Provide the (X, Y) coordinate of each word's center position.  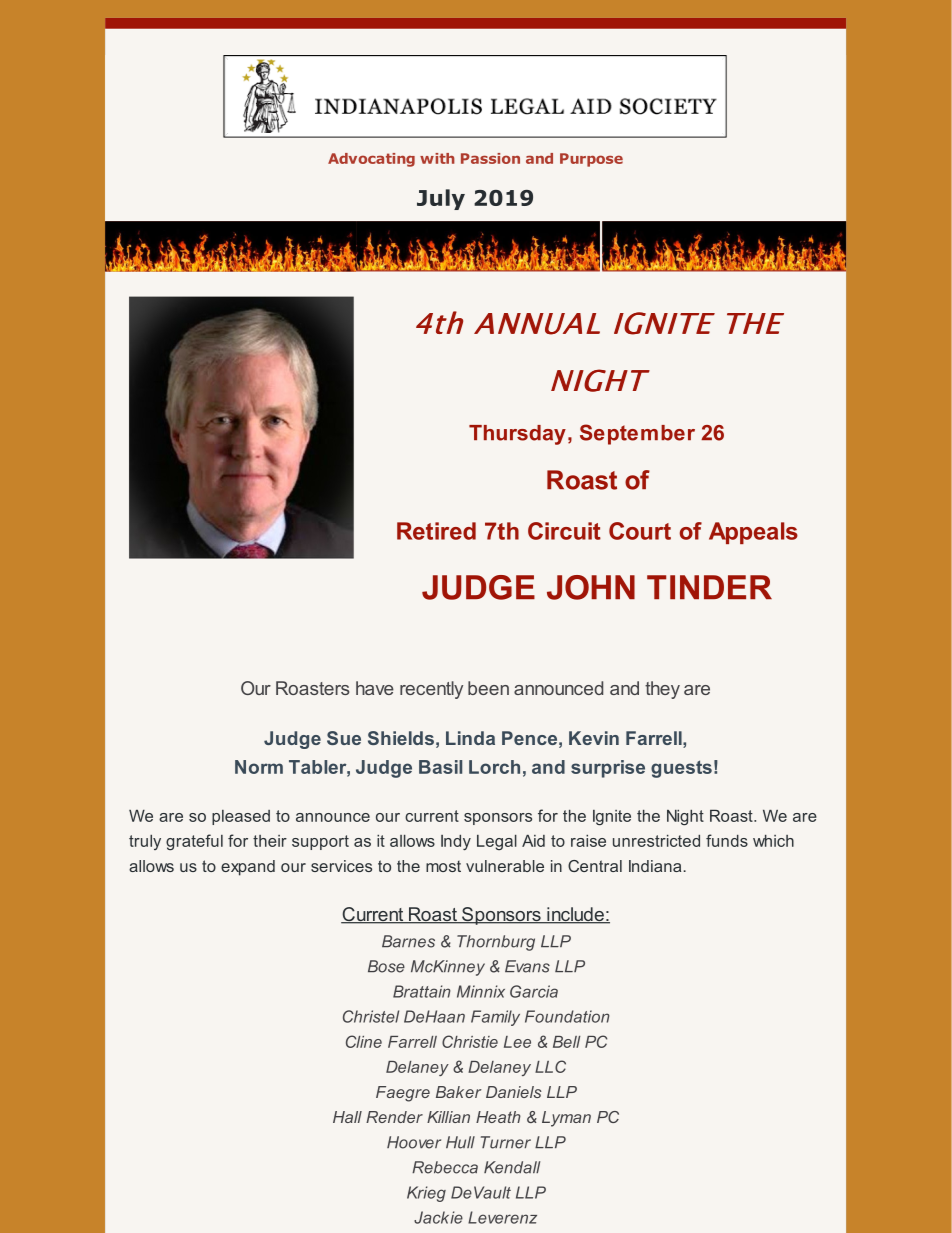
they (662, 690)
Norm (259, 767)
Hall (347, 1117)
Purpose (591, 160)
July (441, 199)
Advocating (371, 160)
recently (431, 690)
